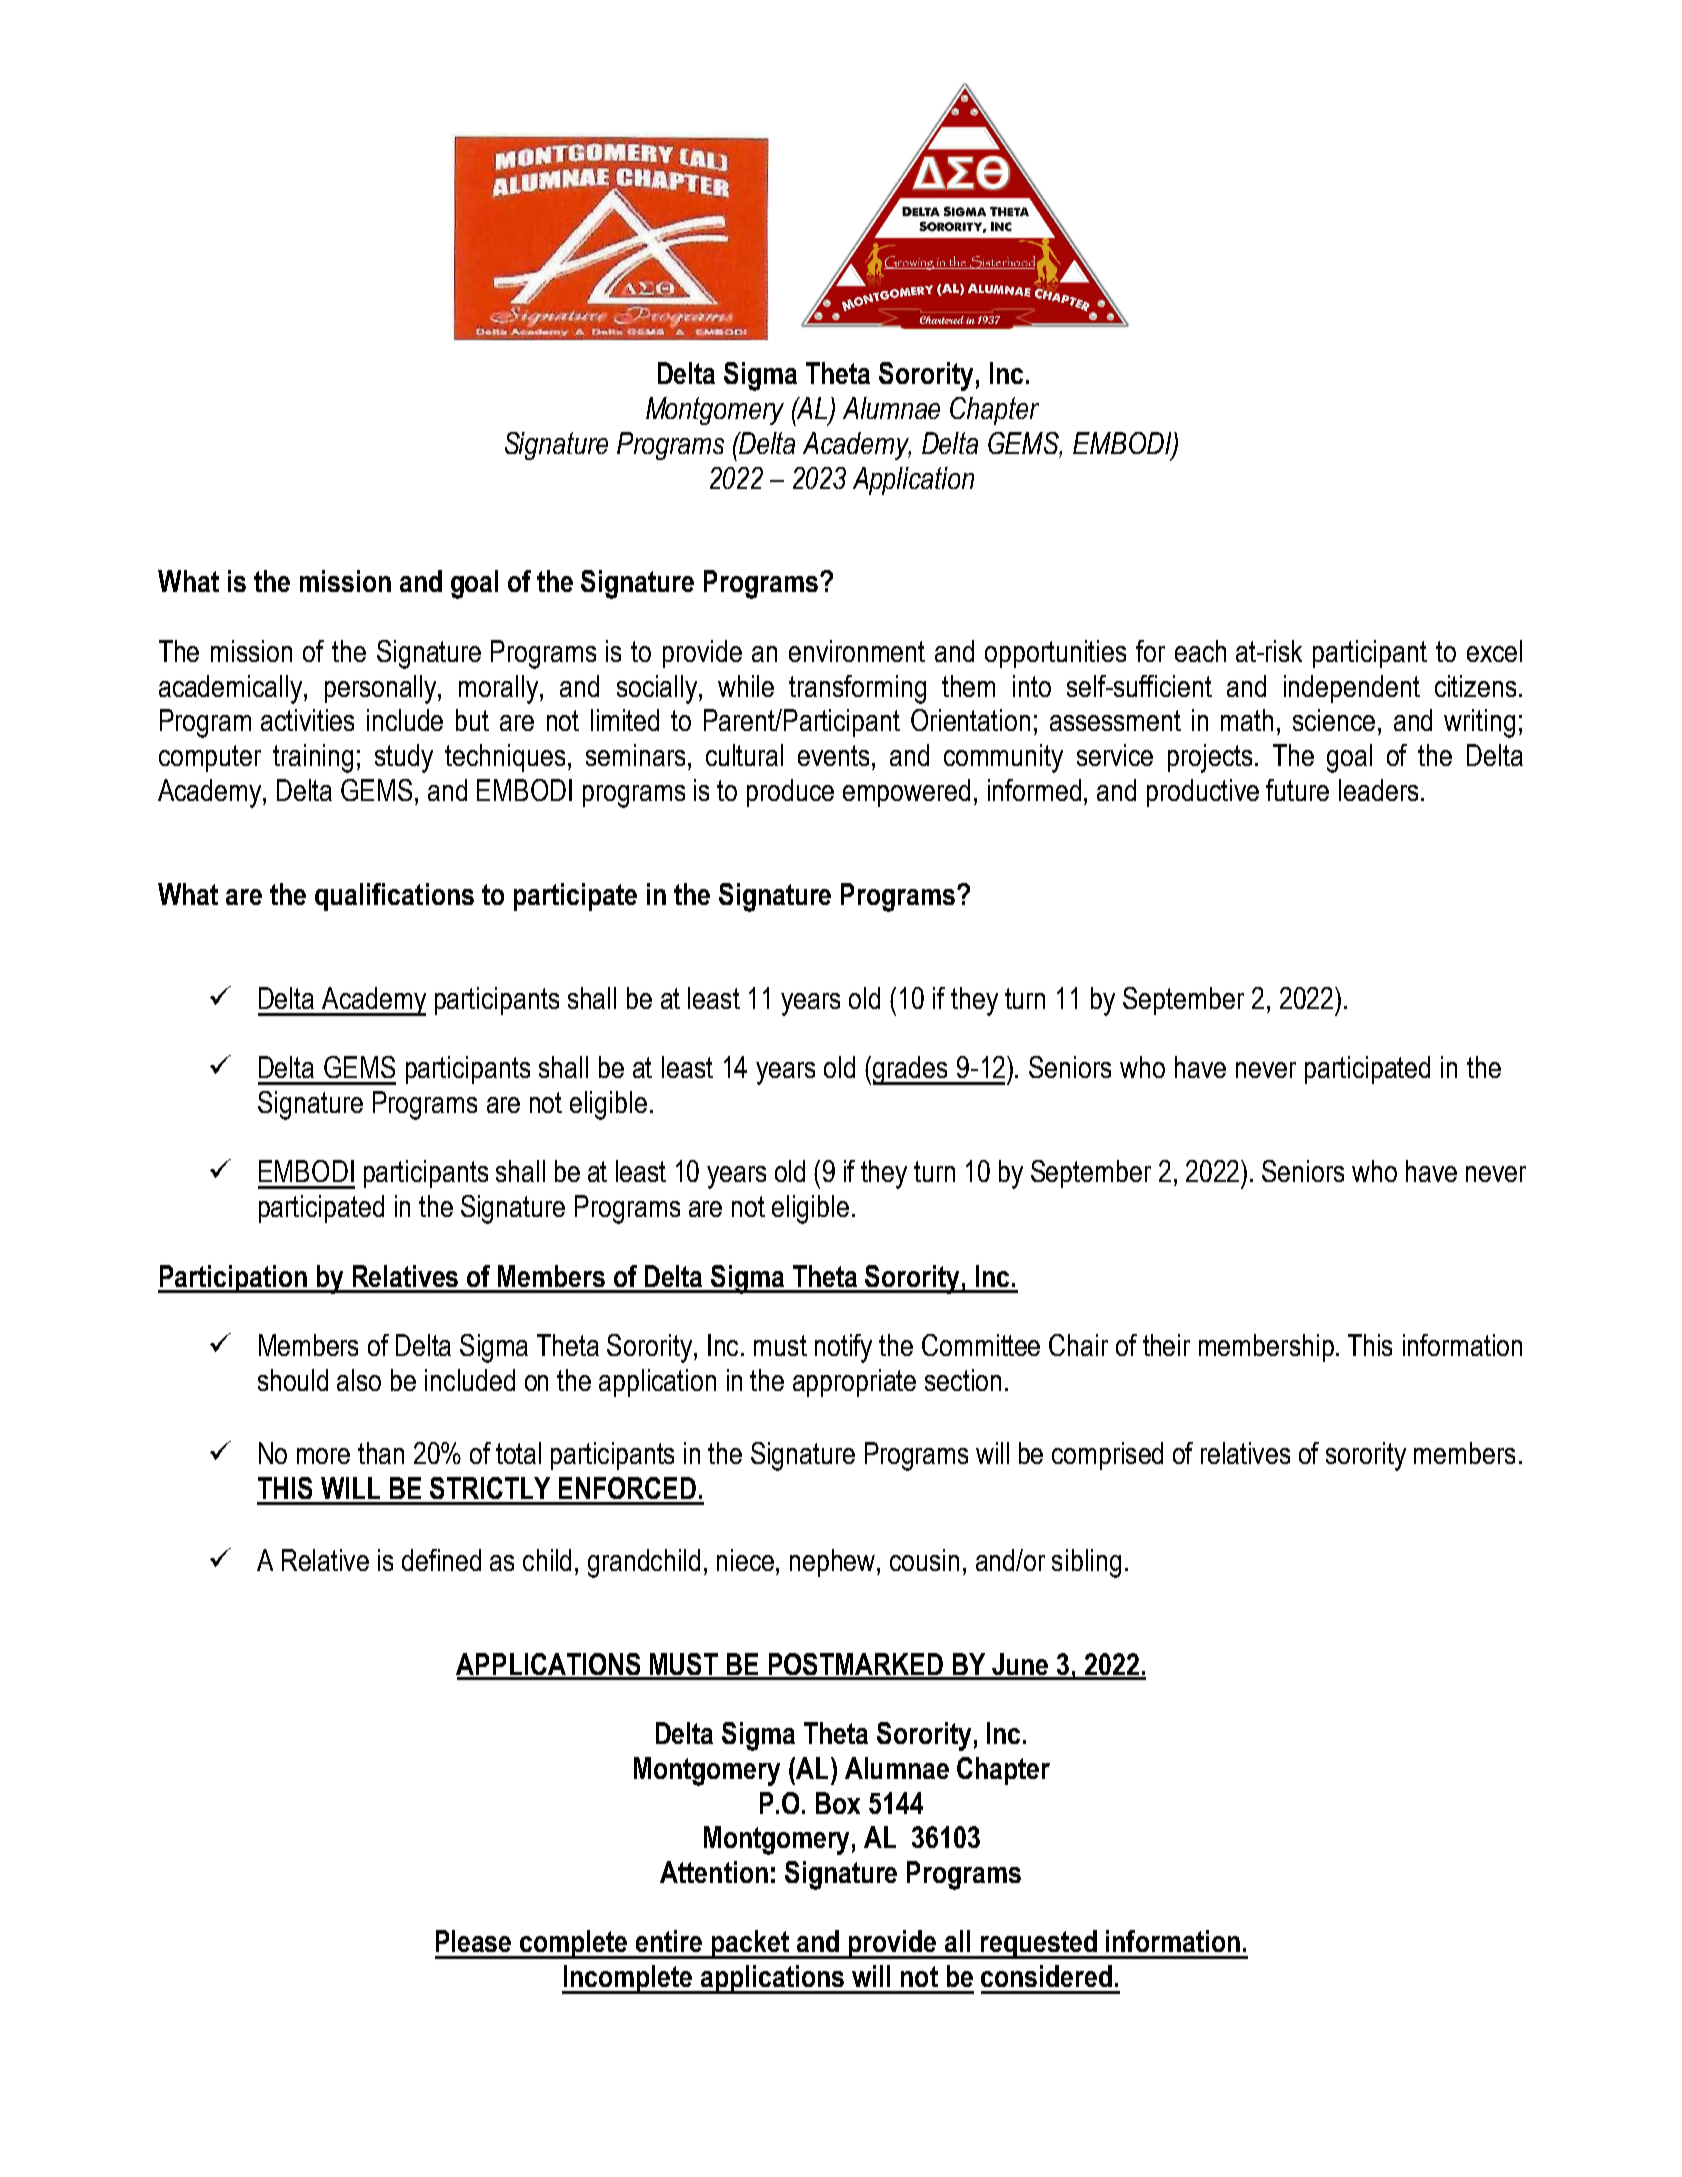 Image resolution: width=1682 pixels, height=2177 pixels. I want to click on sibling, so click(1086, 1563).
